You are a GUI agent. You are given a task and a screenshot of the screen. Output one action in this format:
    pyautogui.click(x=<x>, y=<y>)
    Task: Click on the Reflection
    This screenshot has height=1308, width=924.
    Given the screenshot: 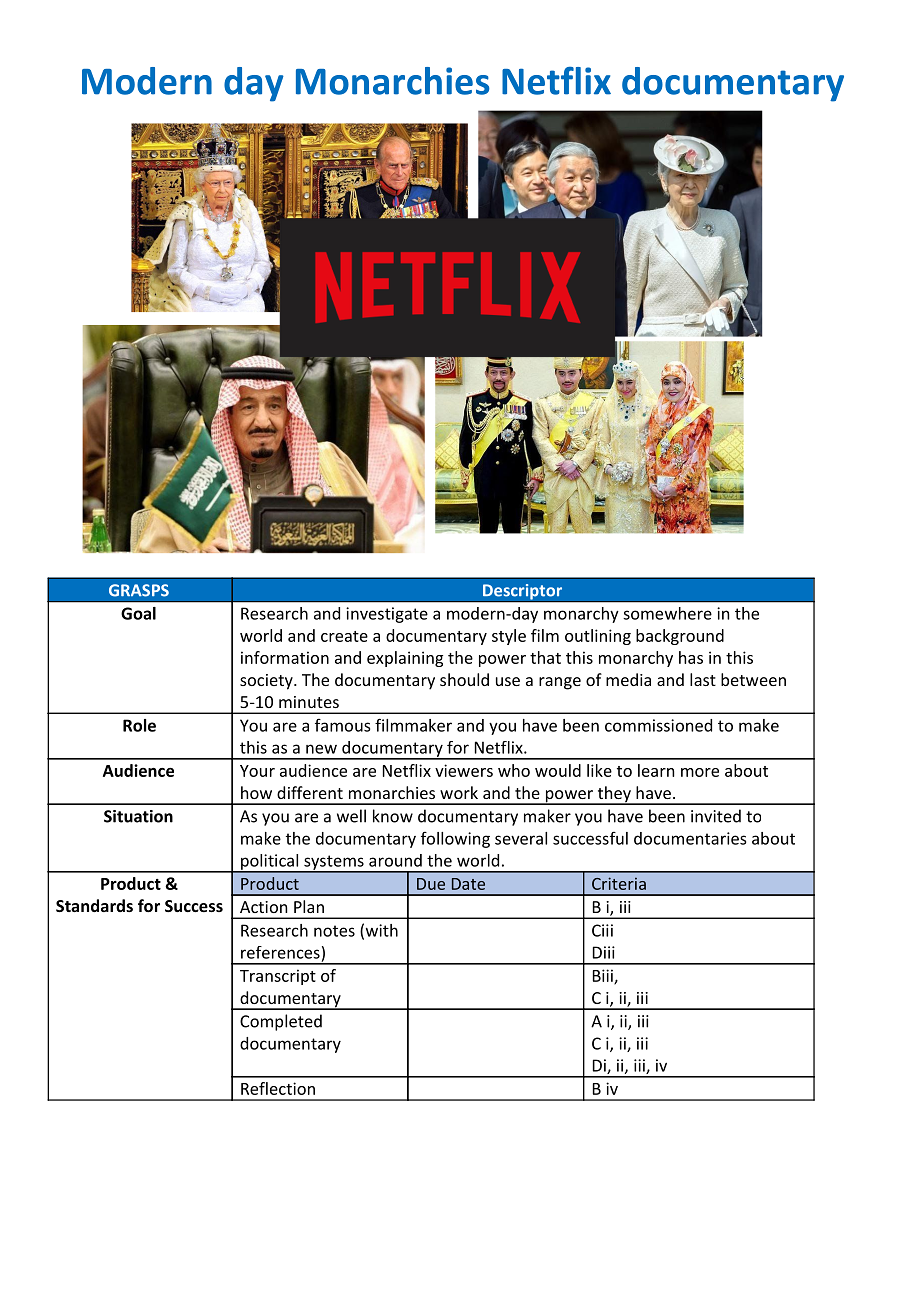 What is the action you would take?
    pyautogui.click(x=278, y=1088)
